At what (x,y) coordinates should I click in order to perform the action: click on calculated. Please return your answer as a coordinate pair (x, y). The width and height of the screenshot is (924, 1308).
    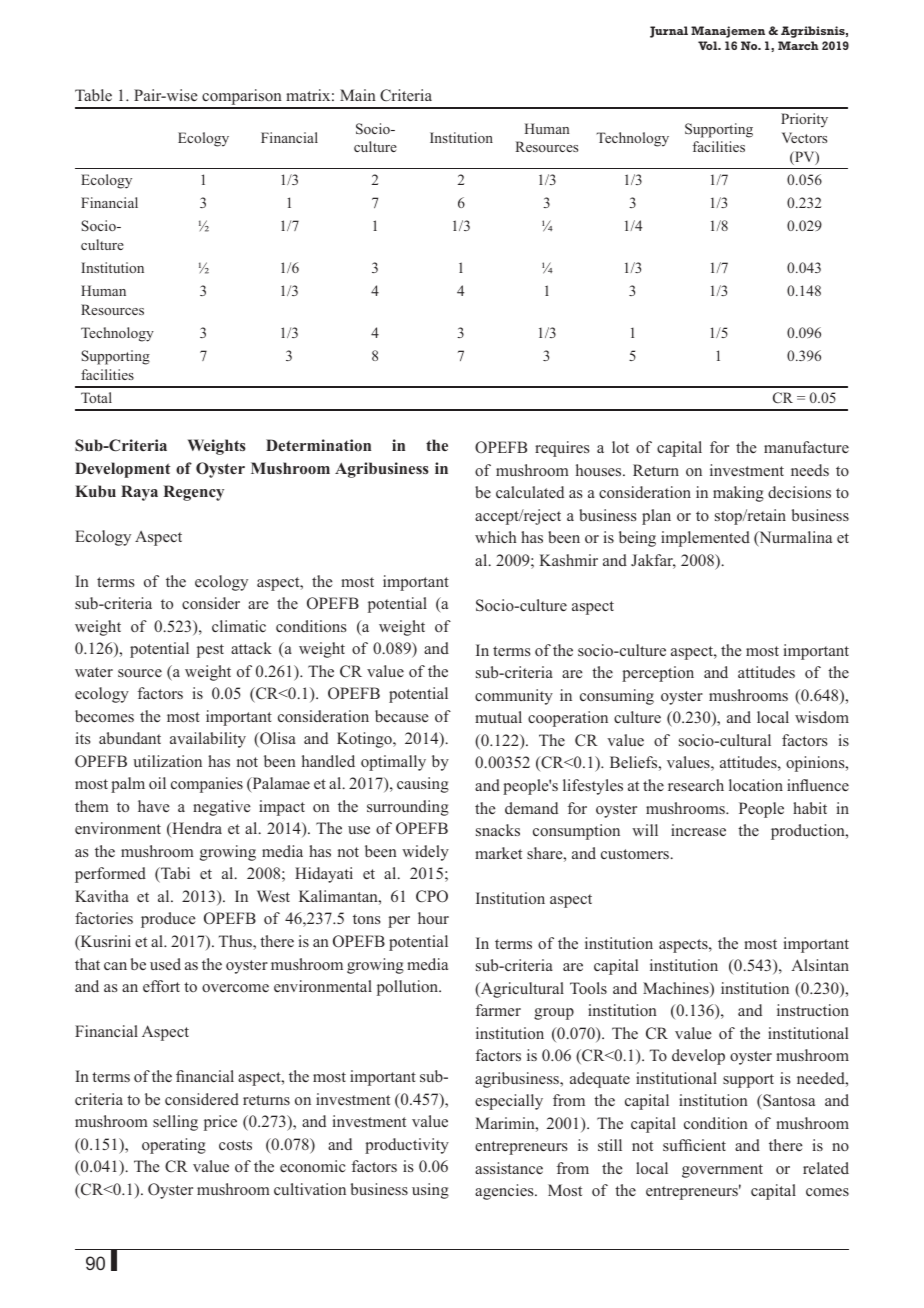
    Looking at the image, I should click on (530, 492).
